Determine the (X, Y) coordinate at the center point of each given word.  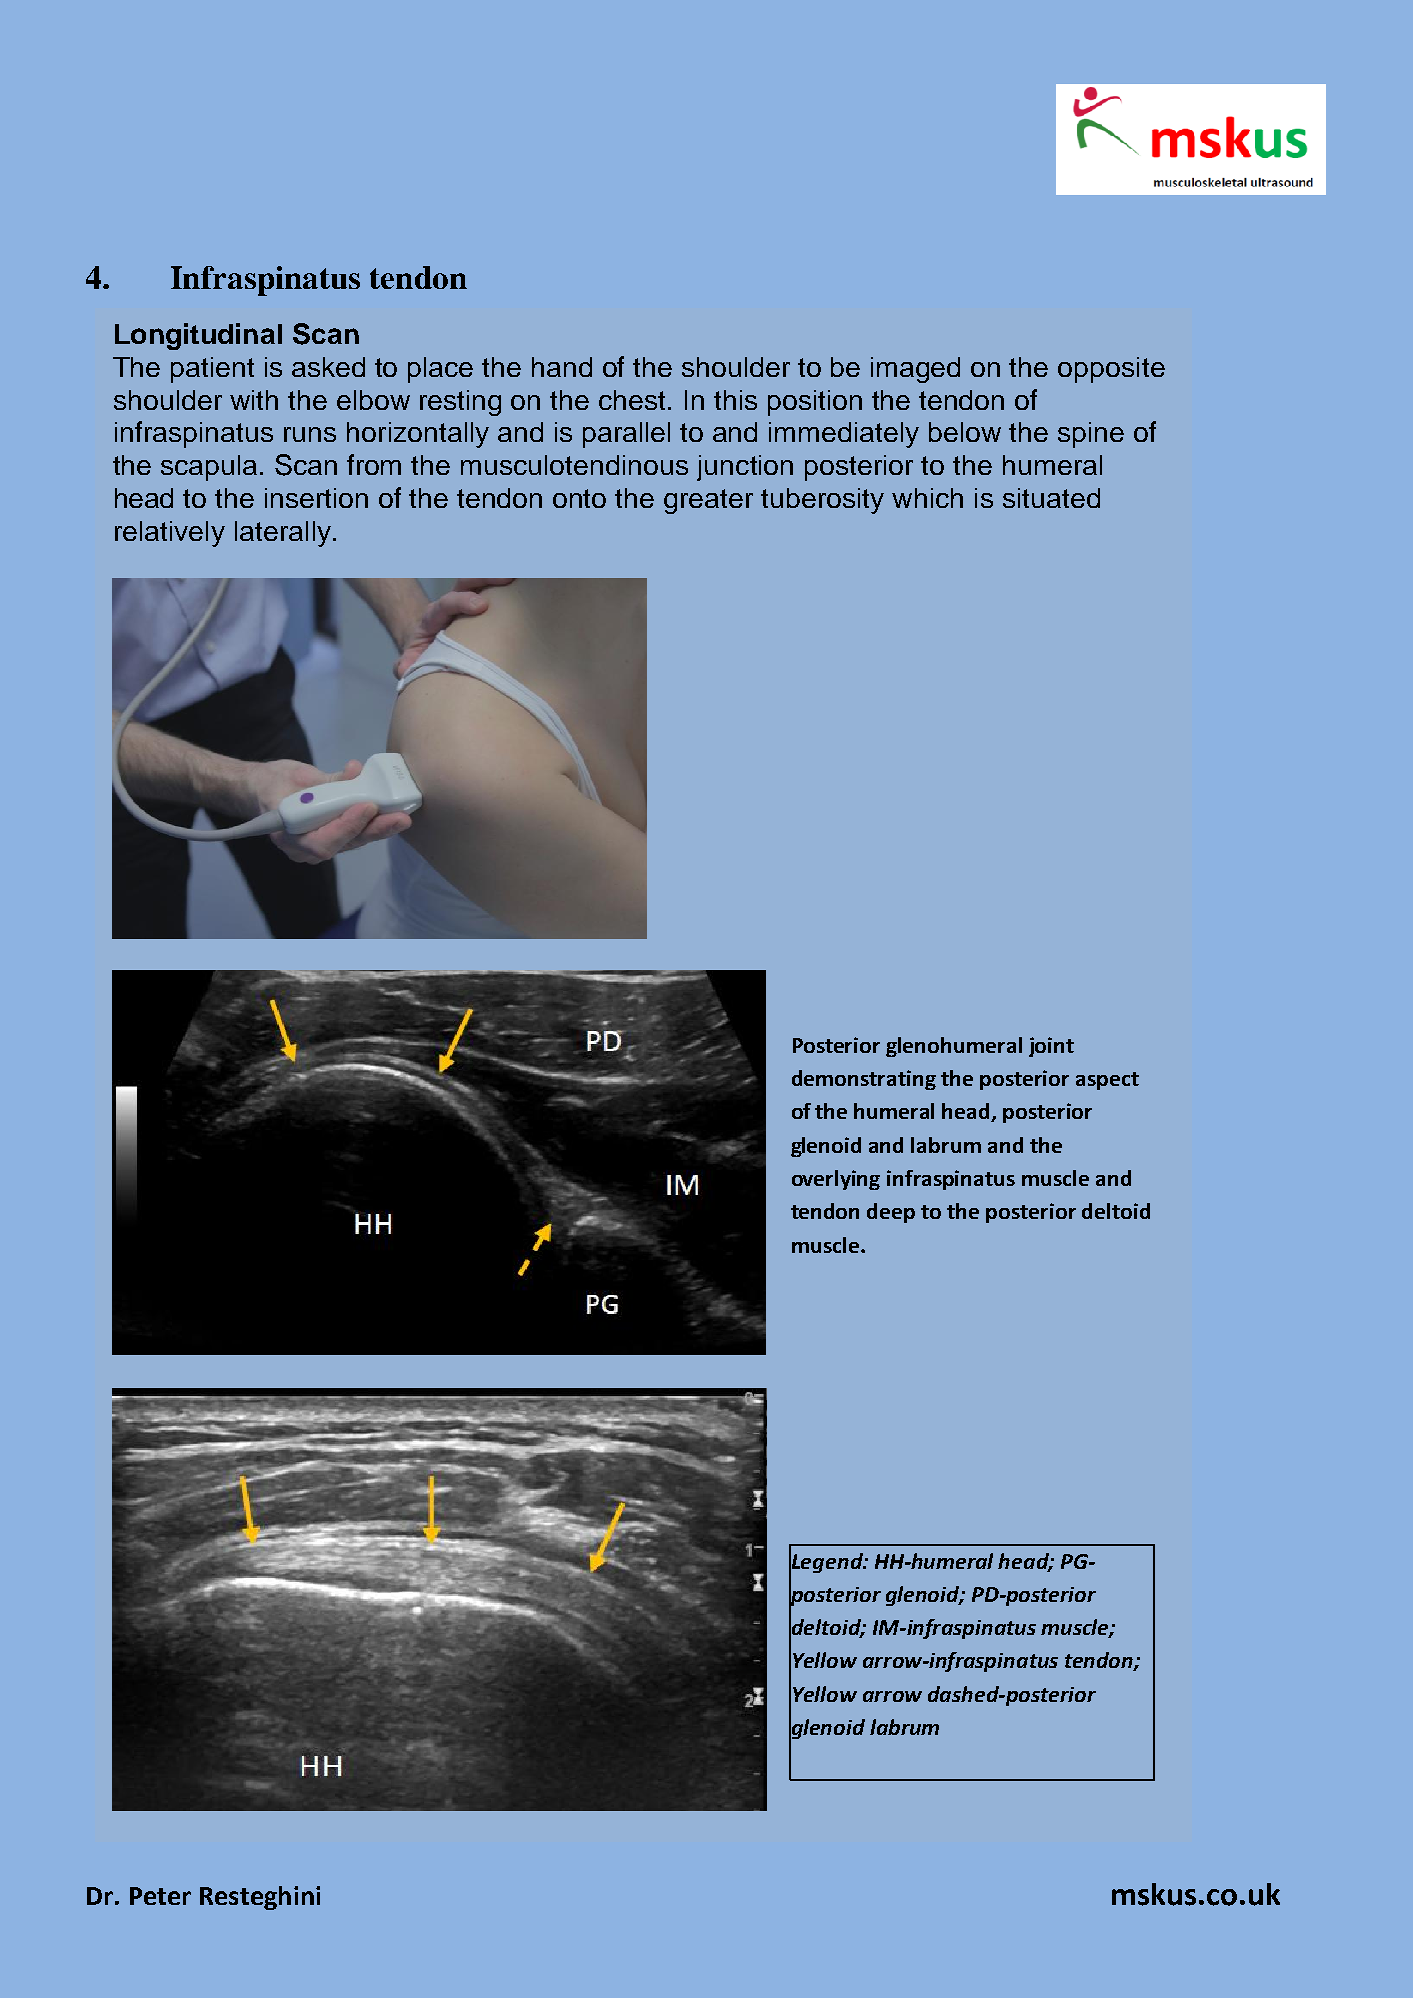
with (254, 400)
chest (634, 400)
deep (891, 1213)
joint (1051, 1047)
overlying (836, 1180)
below (965, 432)
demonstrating (864, 1080)
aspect (1107, 1081)
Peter (160, 1896)
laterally (283, 534)
